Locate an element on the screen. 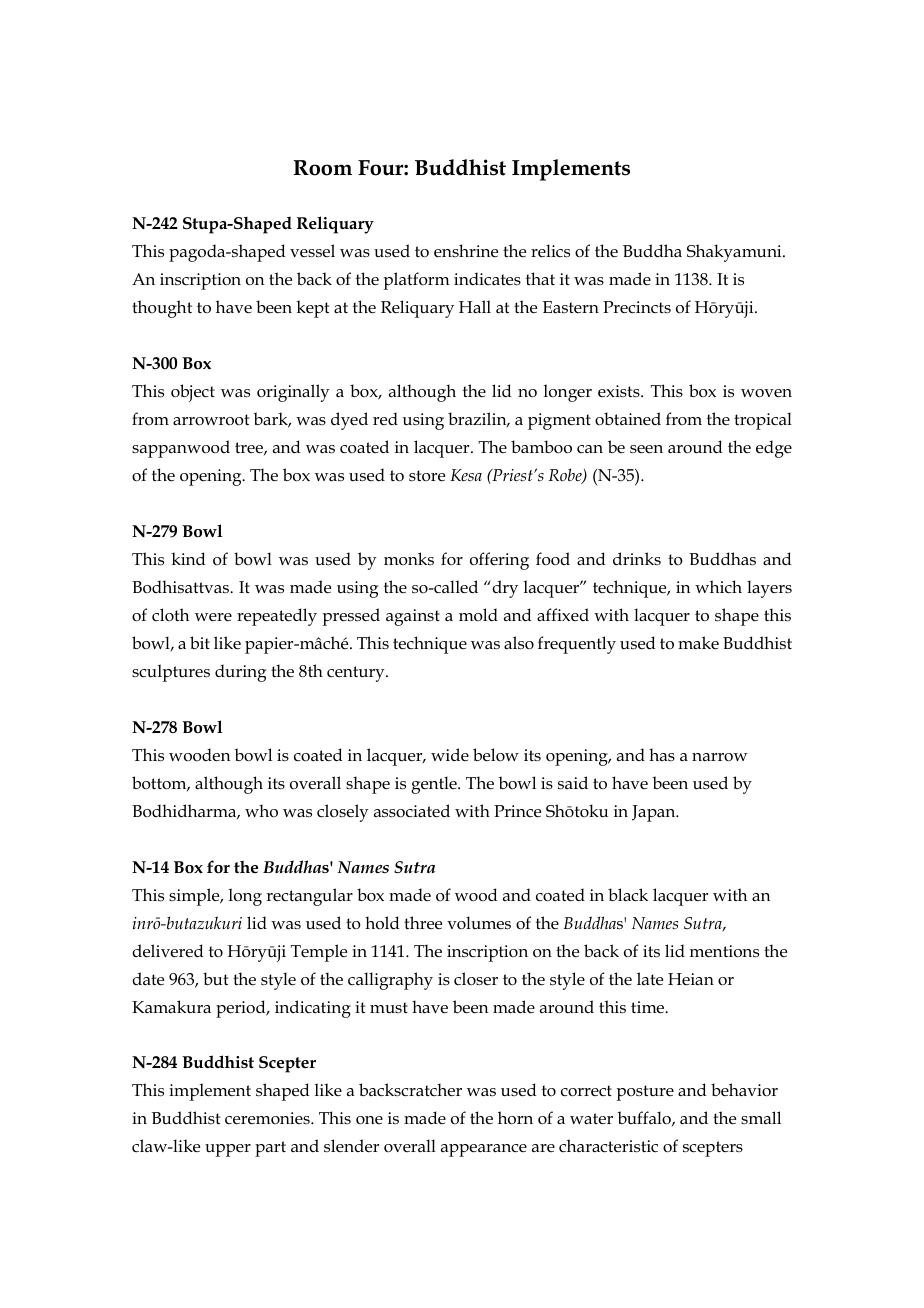 Image resolution: width=924 pixels, height=1308 pixels. black is located at coordinates (628, 895).
